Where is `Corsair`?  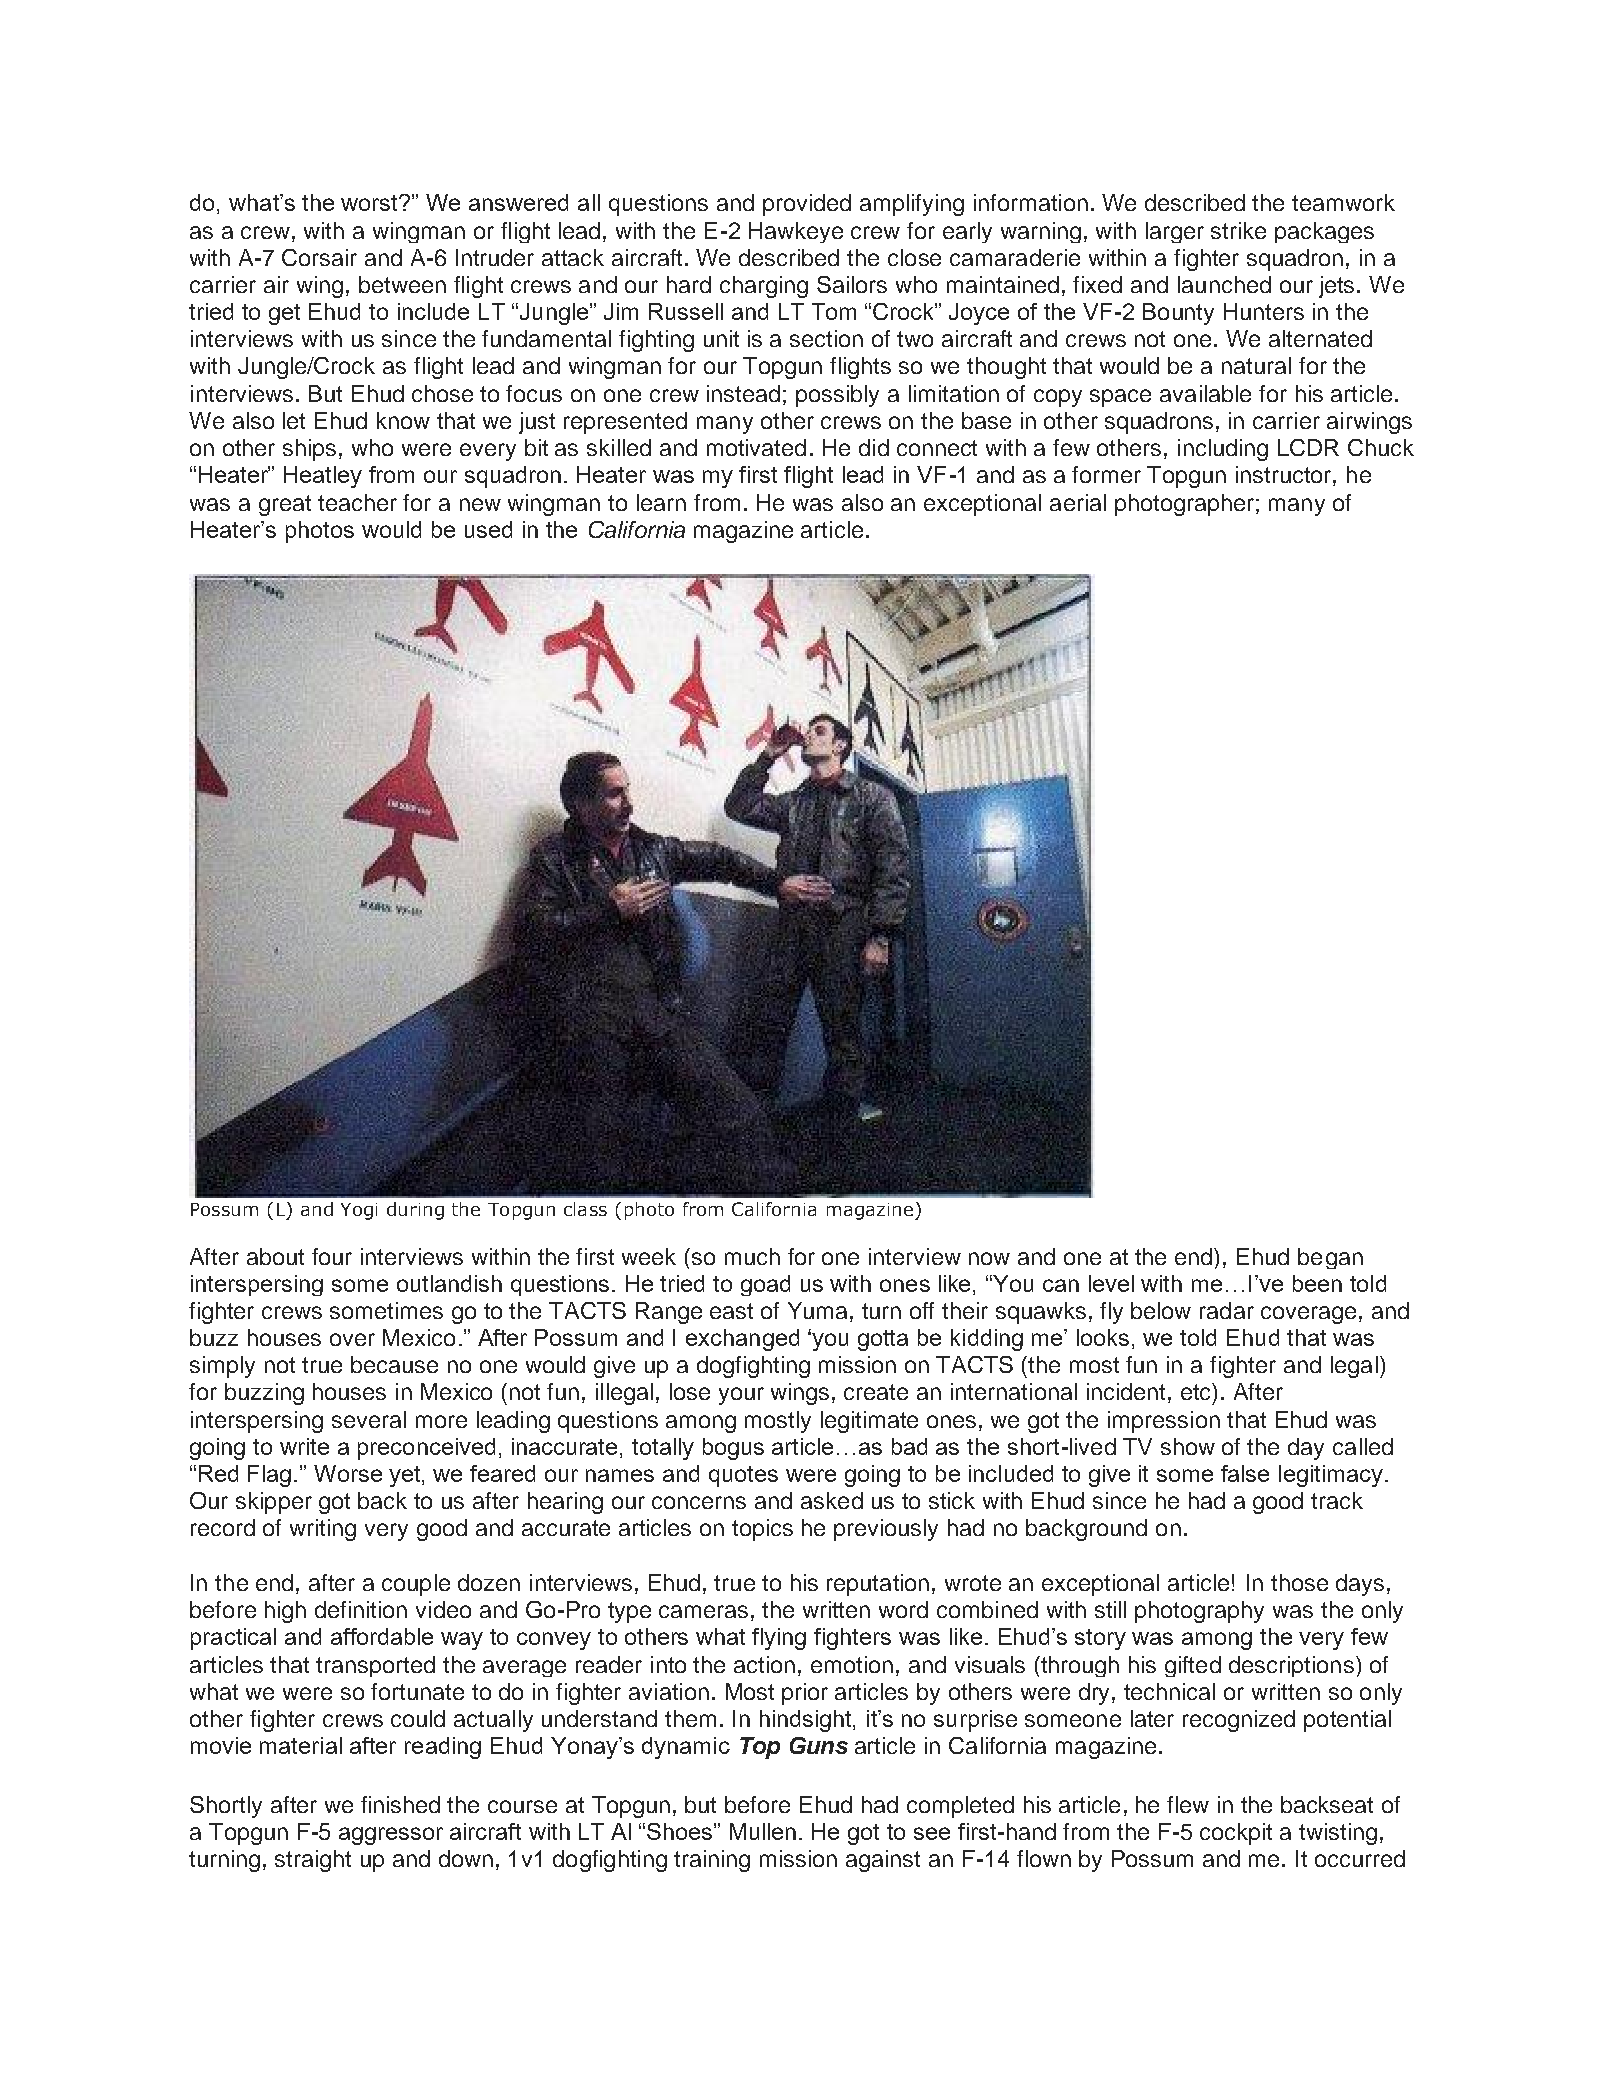
Corsair is located at coordinates (319, 257).
